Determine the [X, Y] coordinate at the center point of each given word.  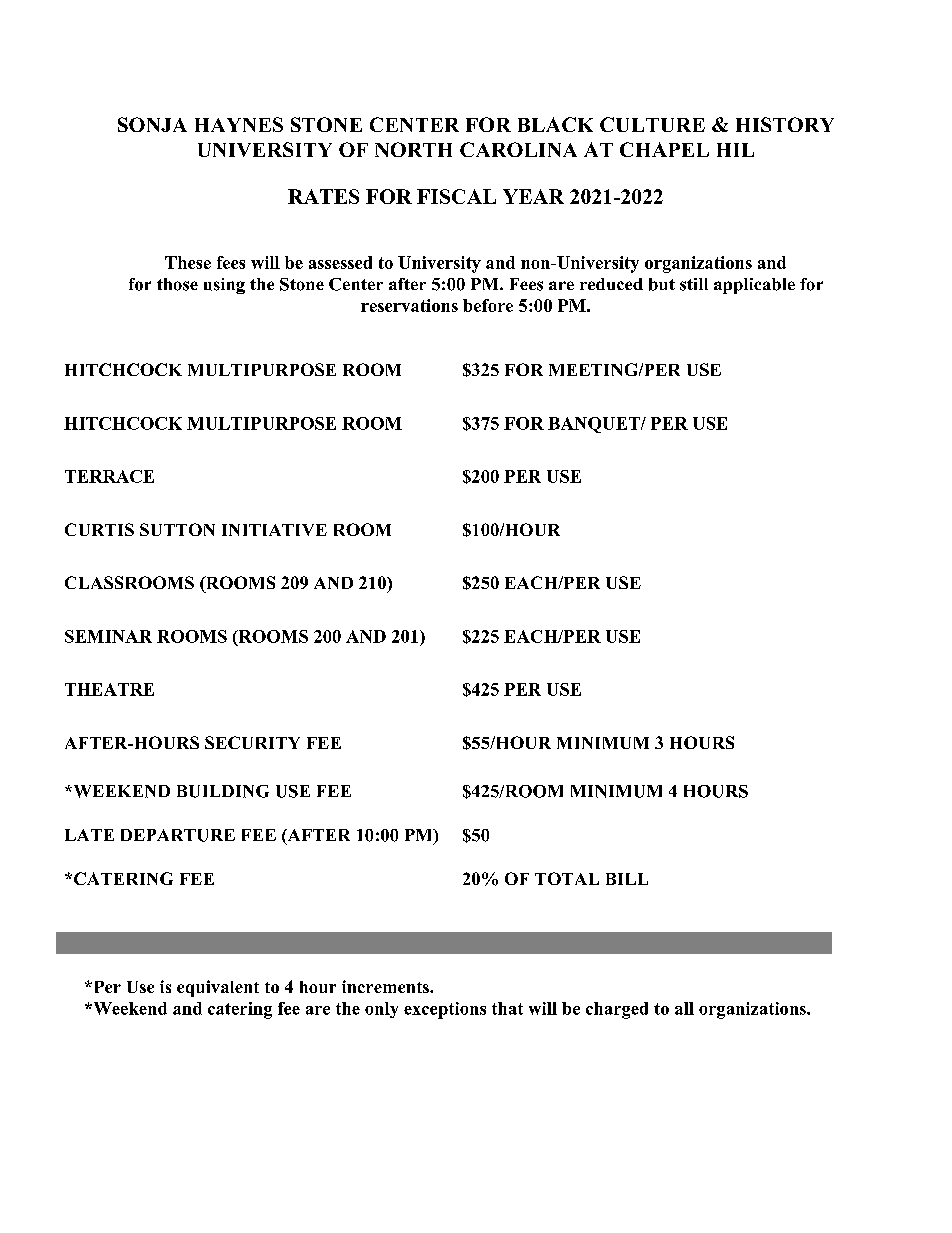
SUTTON [177, 529]
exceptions [445, 1010]
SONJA [152, 124]
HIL [735, 150]
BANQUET [595, 425]
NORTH [413, 149]
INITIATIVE [274, 530]
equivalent [218, 988]
